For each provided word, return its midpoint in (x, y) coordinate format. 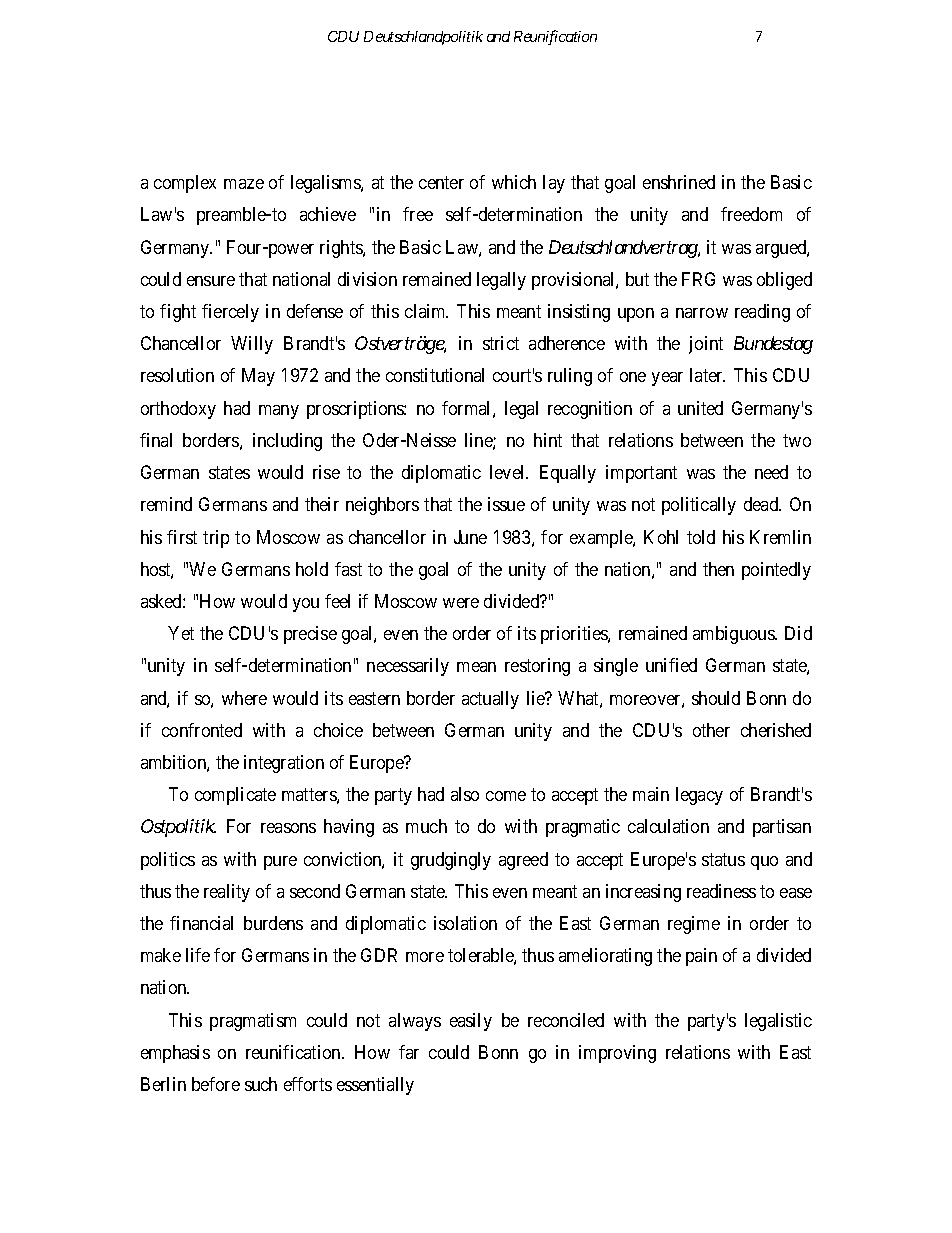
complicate (235, 796)
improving (617, 1054)
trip (216, 539)
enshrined (679, 182)
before (216, 1084)
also (465, 794)
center (441, 182)
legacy (699, 796)
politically (699, 506)
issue (506, 504)
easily (471, 1022)
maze (244, 184)
